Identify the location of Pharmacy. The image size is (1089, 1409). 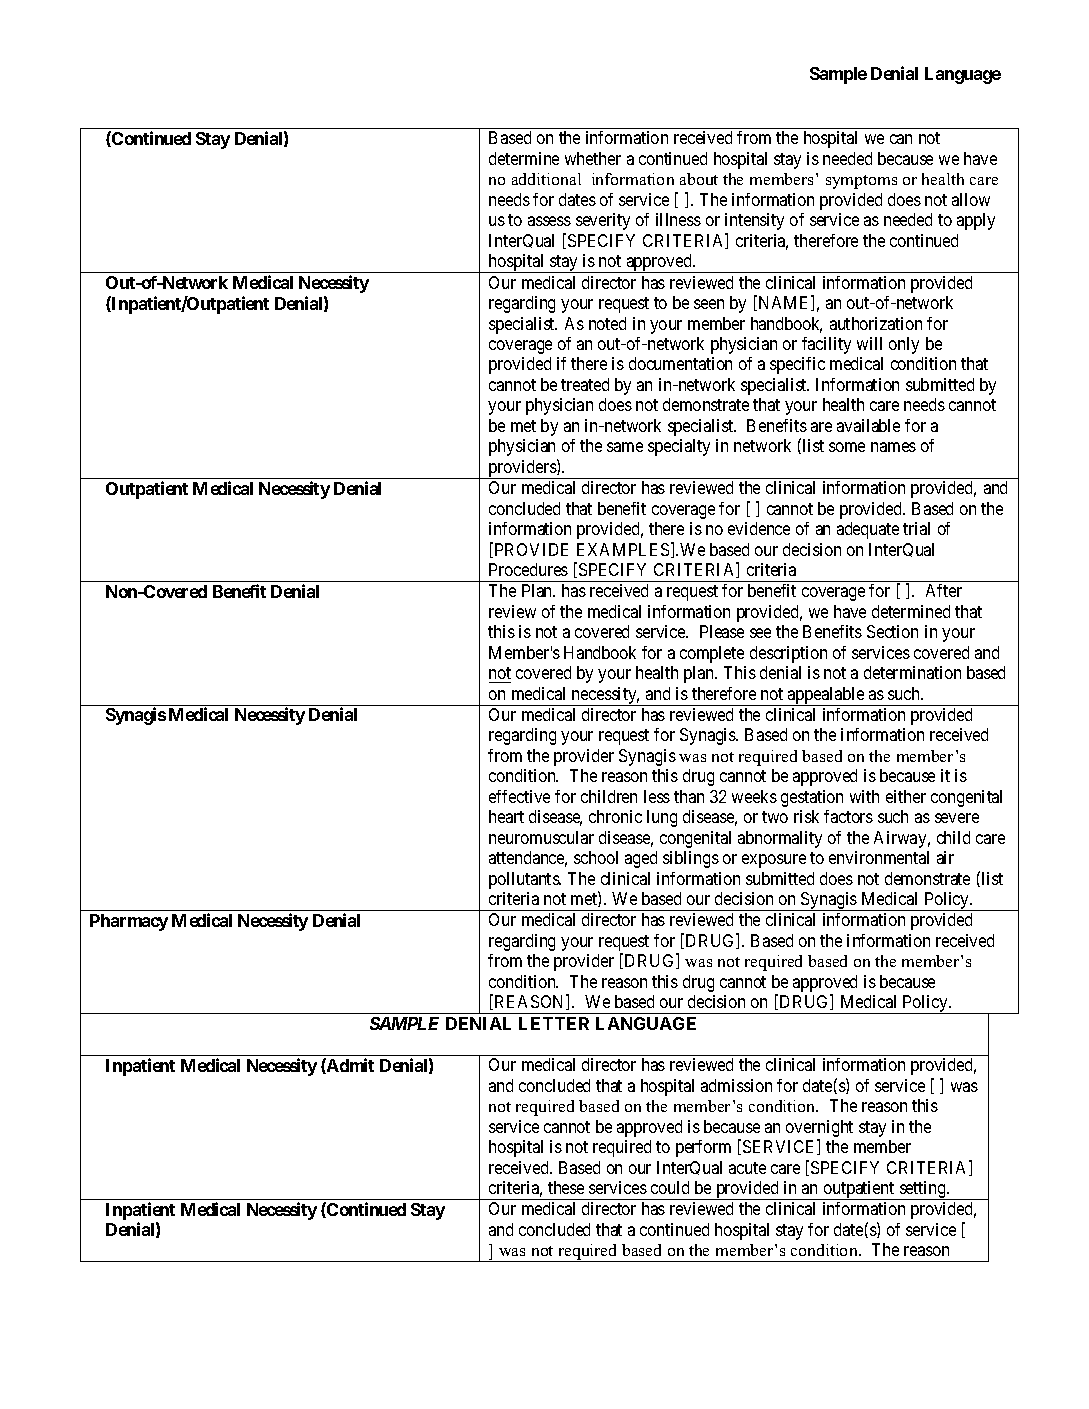
(129, 922).
